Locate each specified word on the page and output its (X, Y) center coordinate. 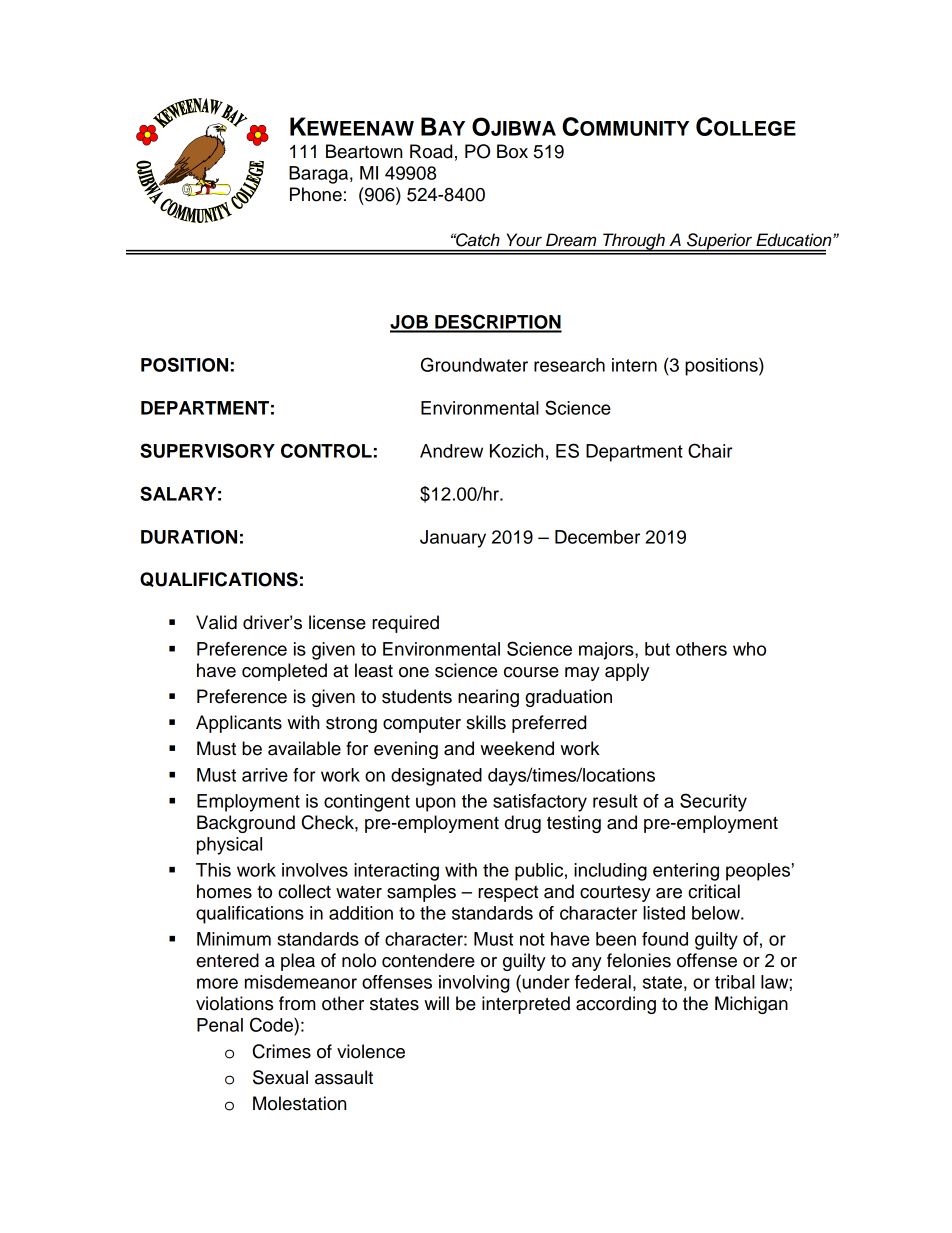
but (657, 649)
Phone (316, 194)
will (436, 1003)
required (405, 624)
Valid (216, 622)
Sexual (280, 1077)
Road (431, 151)
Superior (720, 242)
